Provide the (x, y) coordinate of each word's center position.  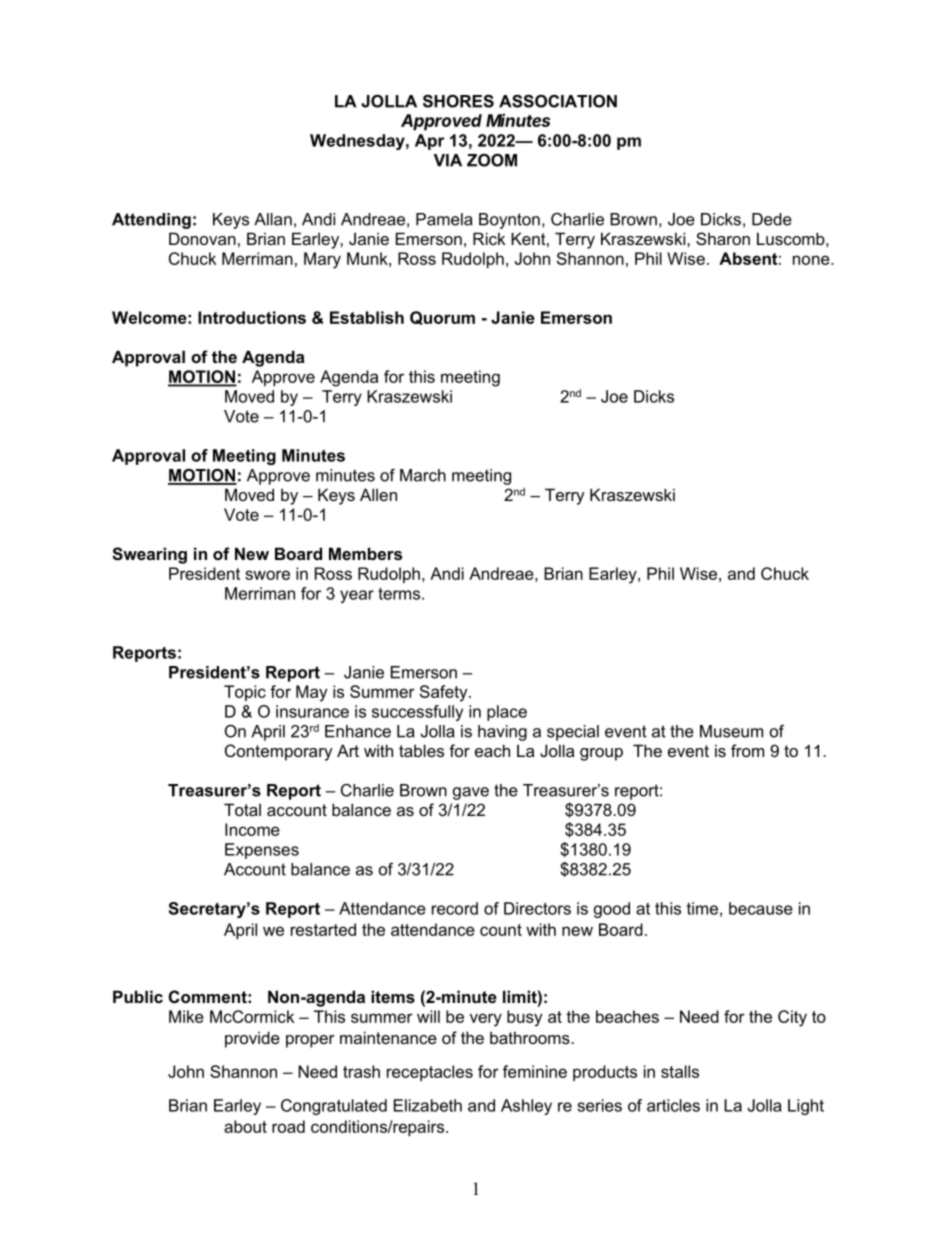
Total (242, 809)
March (423, 475)
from (747, 750)
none (812, 260)
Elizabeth (428, 1105)
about (245, 1126)
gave (471, 793)
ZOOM (492, 160)
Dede (772, 219)
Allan (273, 219)
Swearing (149, 555)
